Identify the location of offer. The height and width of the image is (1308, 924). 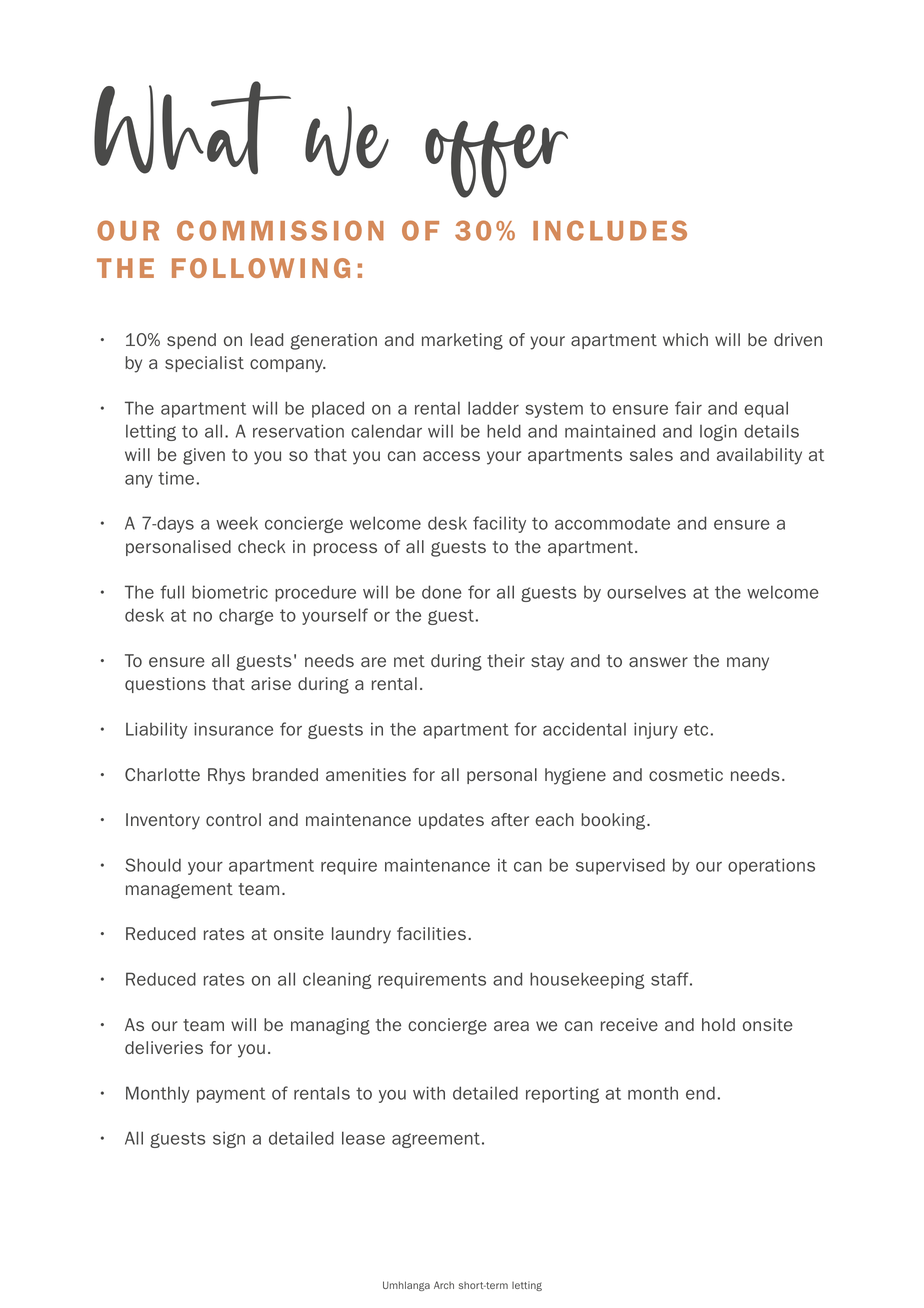
(496, 159).
